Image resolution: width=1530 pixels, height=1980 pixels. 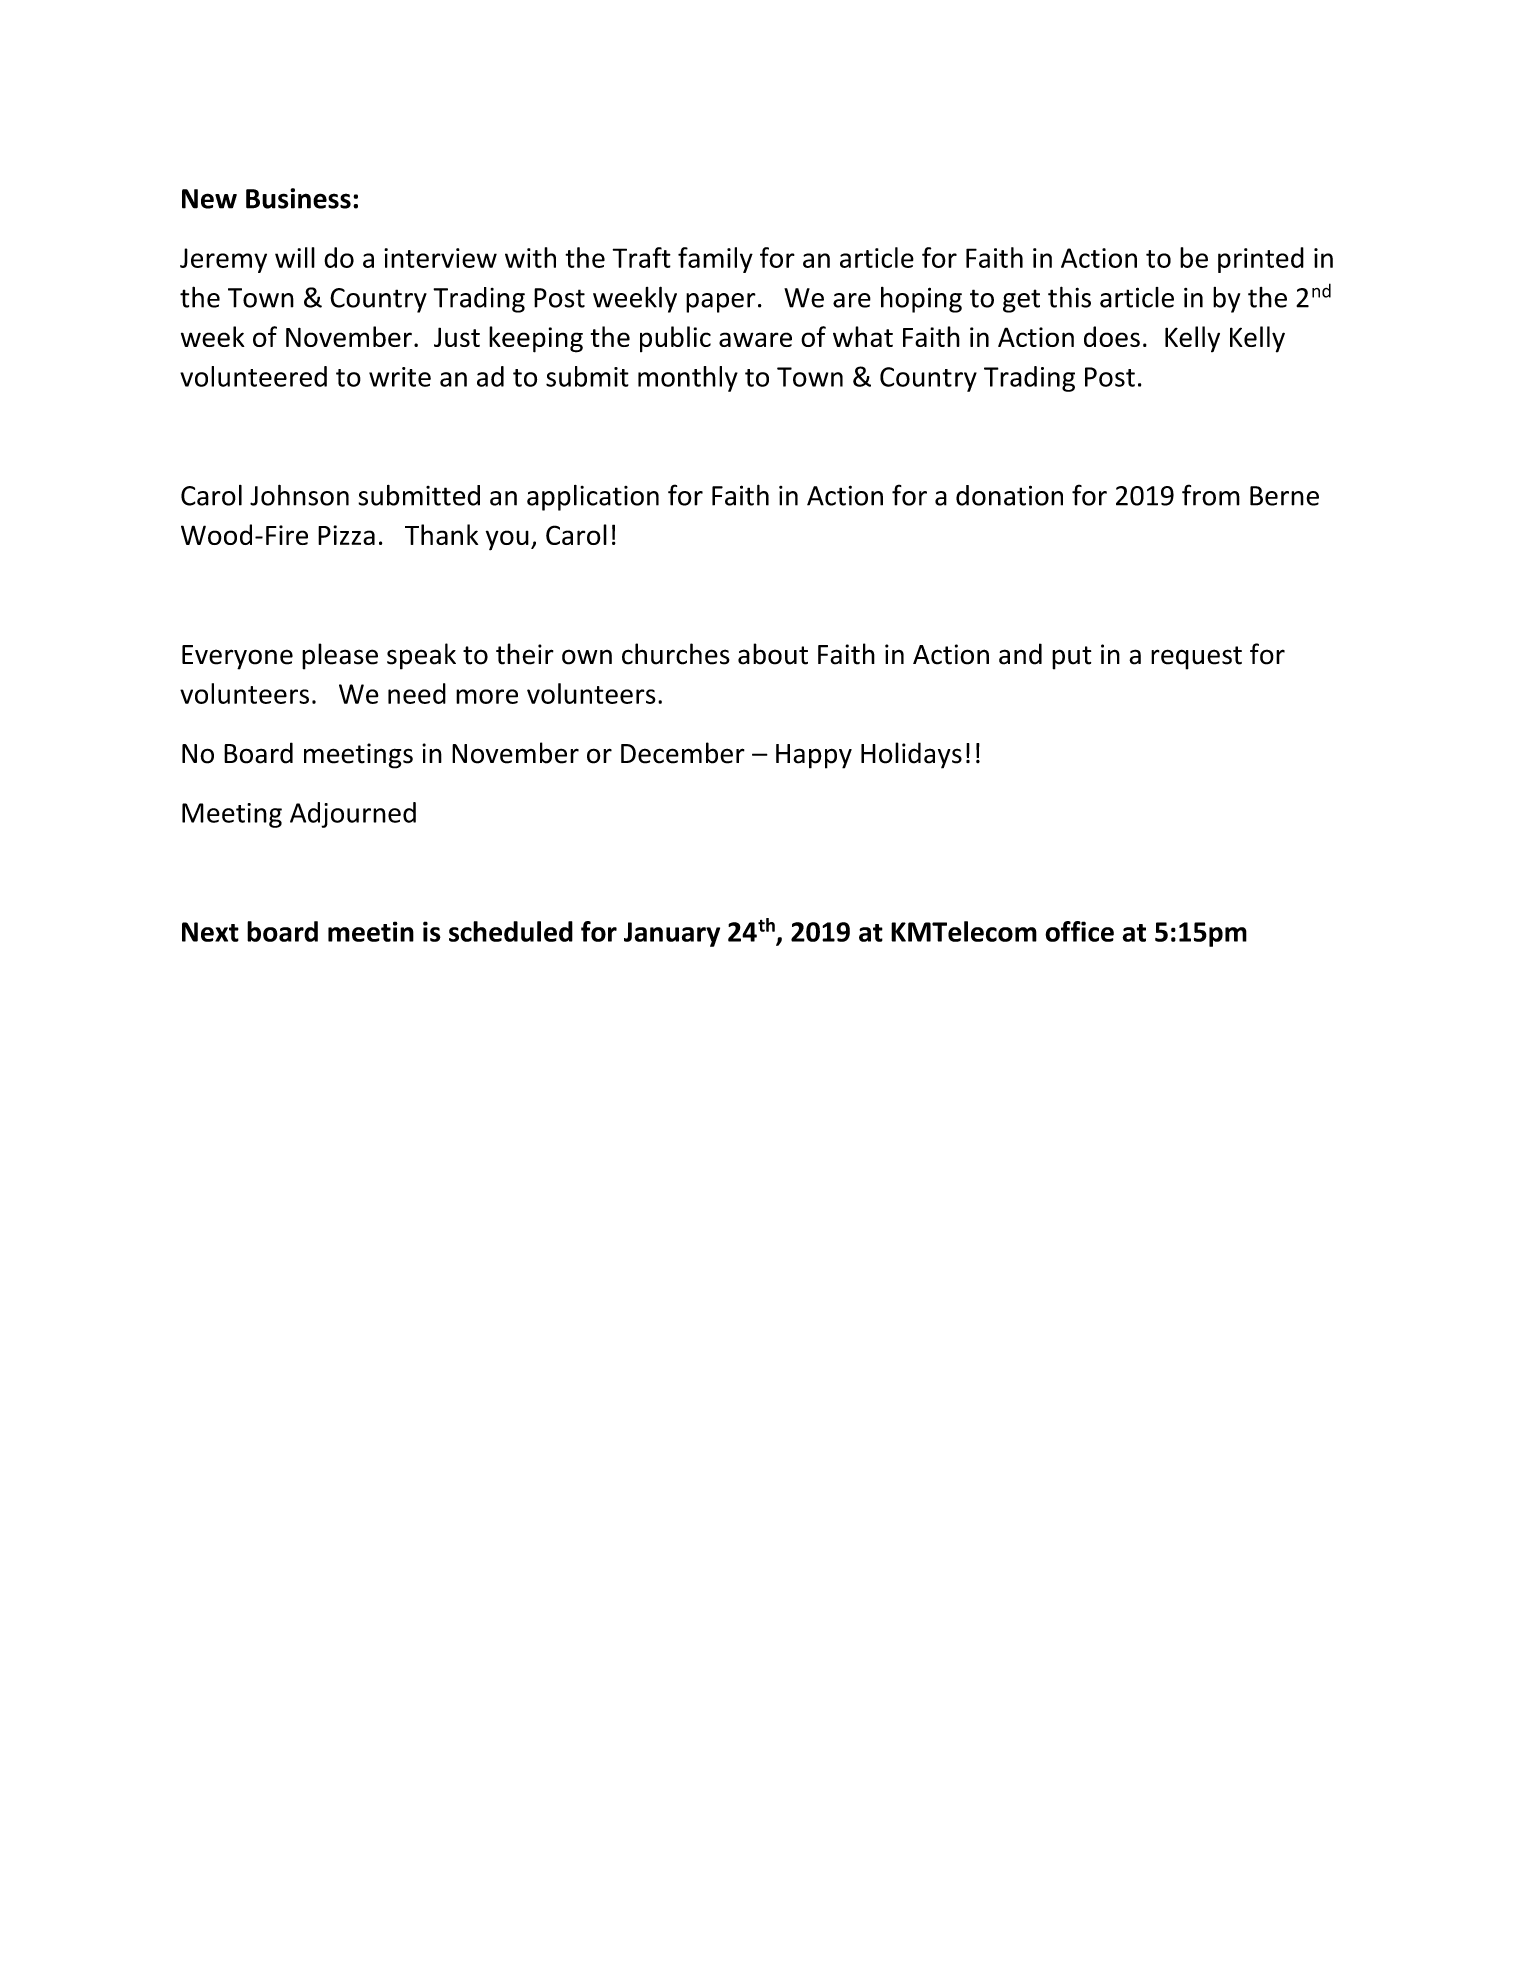 What do you see at coordinates (683, 753) in the document?
I see `December` at bounding box center [683, 753].
